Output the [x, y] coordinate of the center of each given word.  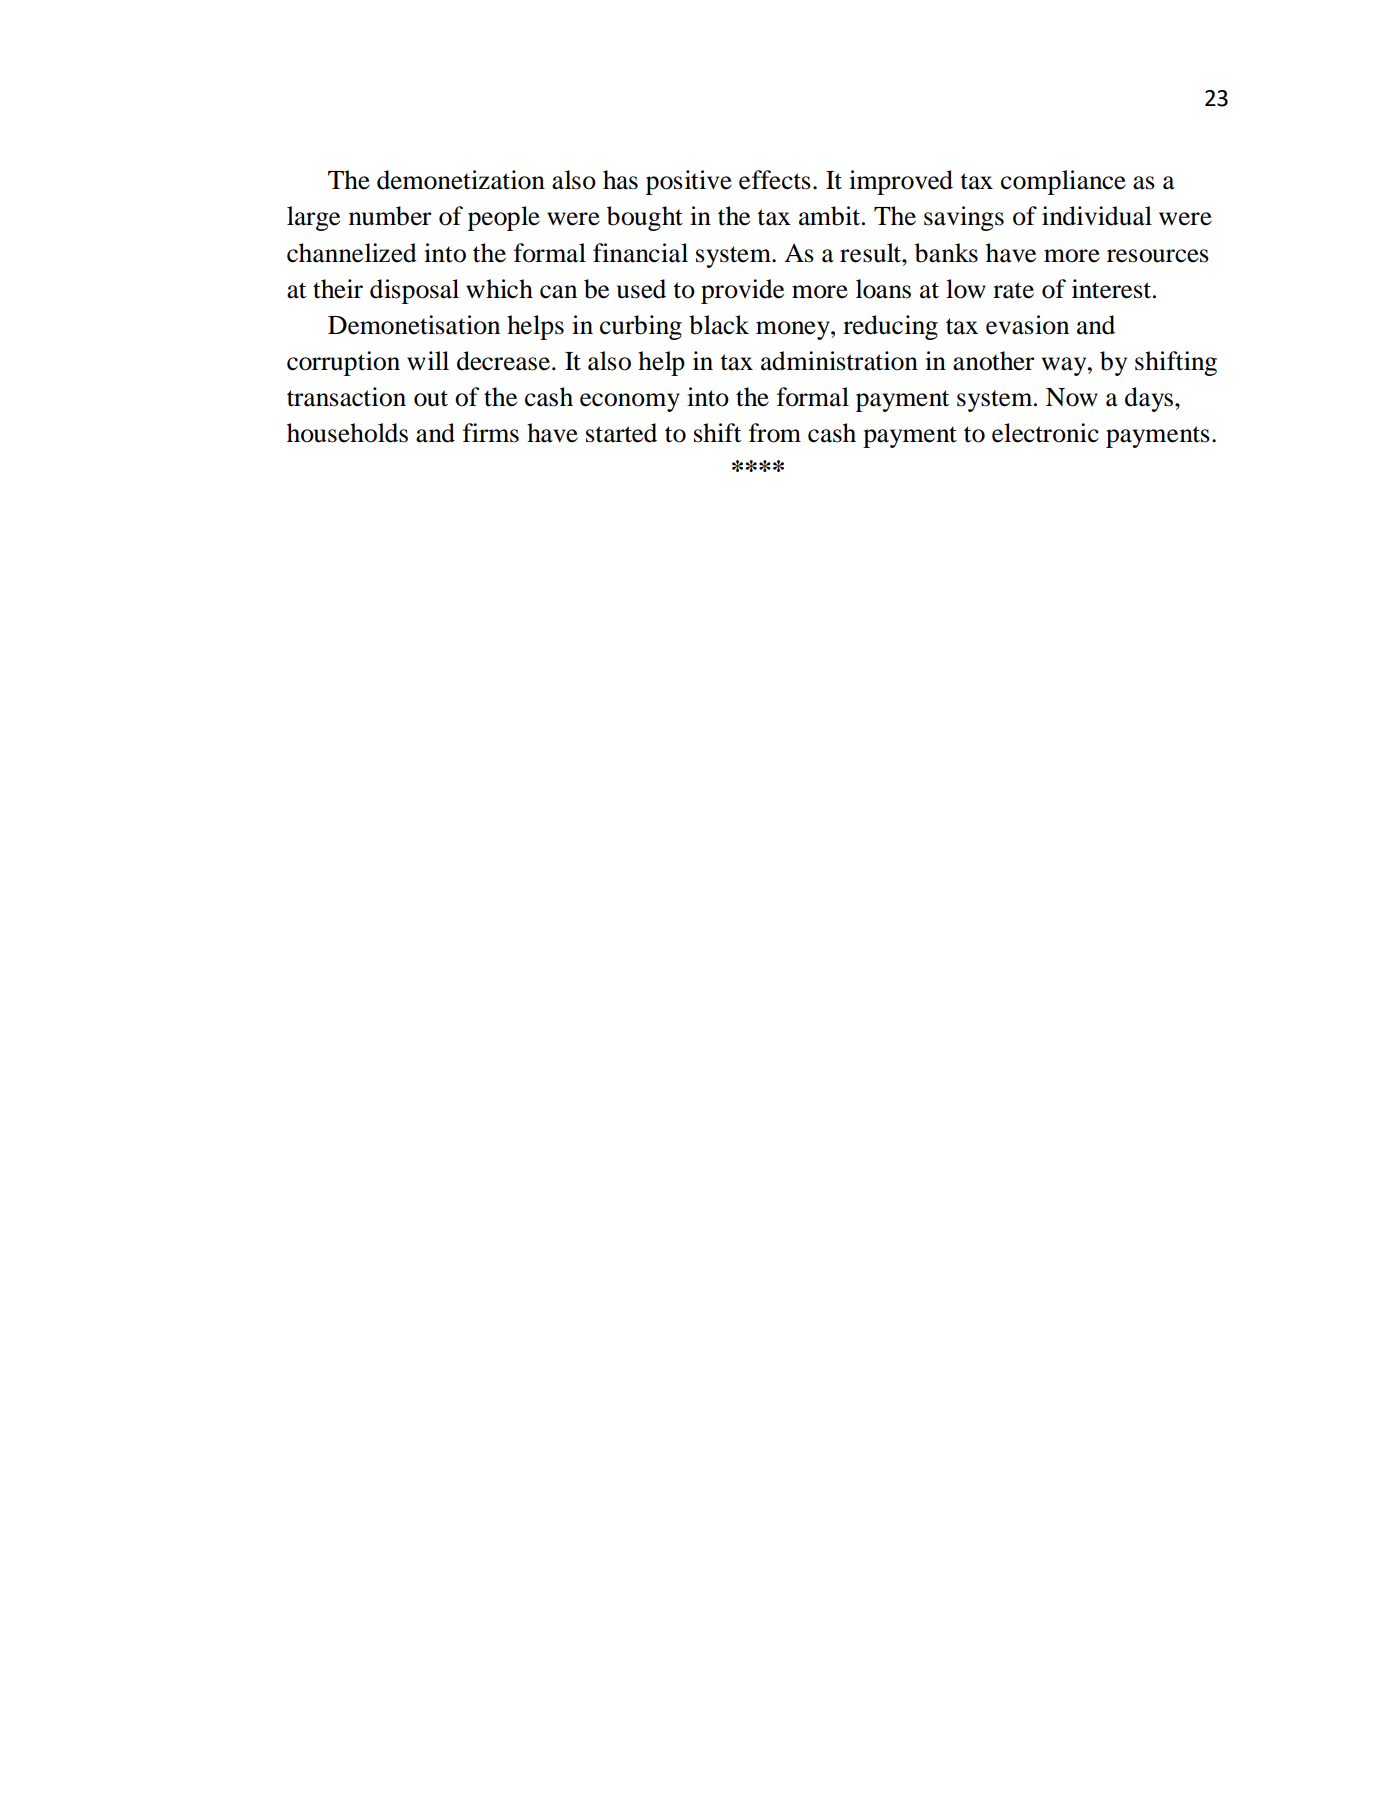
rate [1013, 290]
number [390, 216]
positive [689, 182]
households [347, 433]
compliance [1063, 182]
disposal [414, 291]
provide [742, 291]
